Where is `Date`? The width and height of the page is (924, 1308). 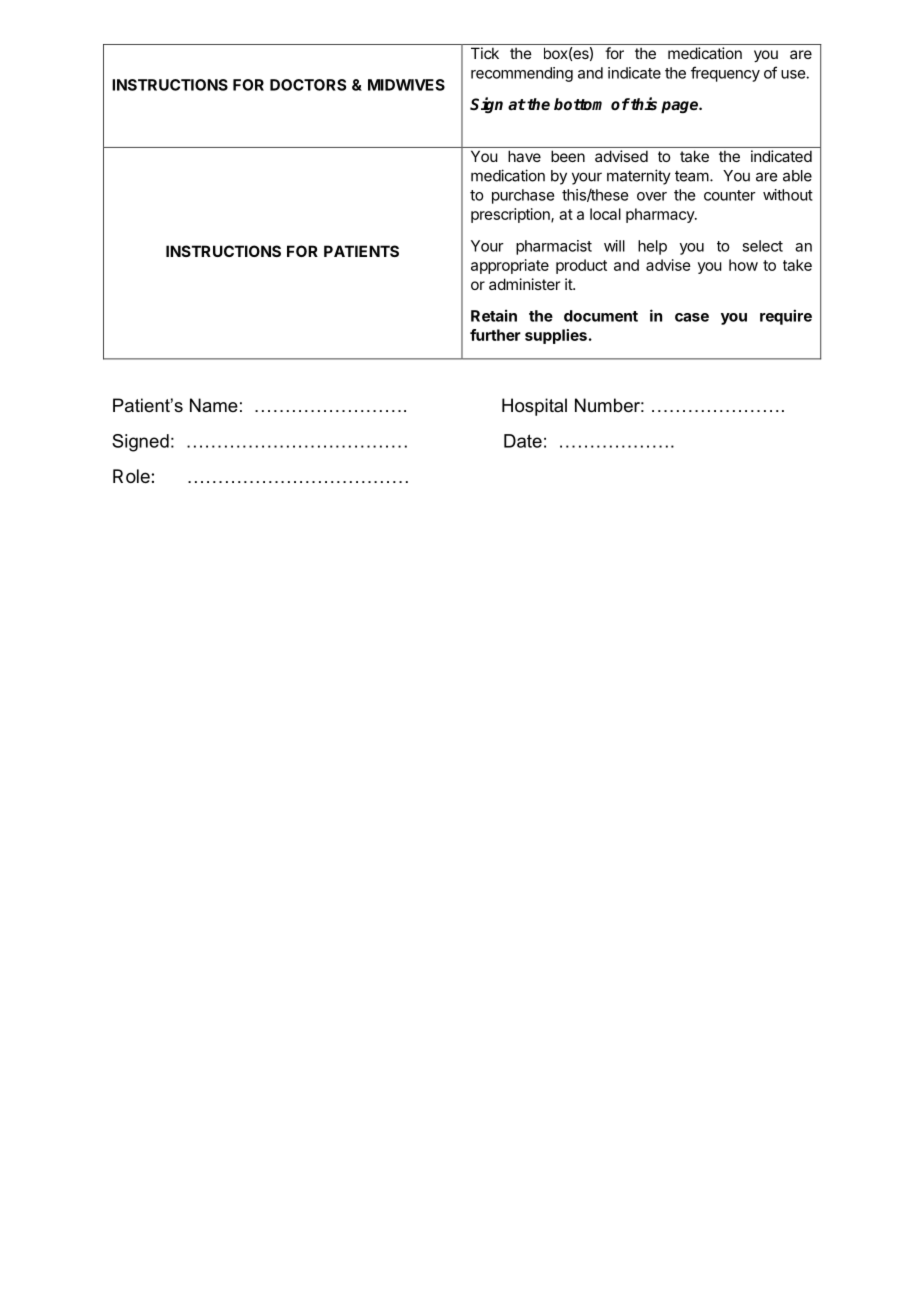 Date is located at coordinates (523, 441).
